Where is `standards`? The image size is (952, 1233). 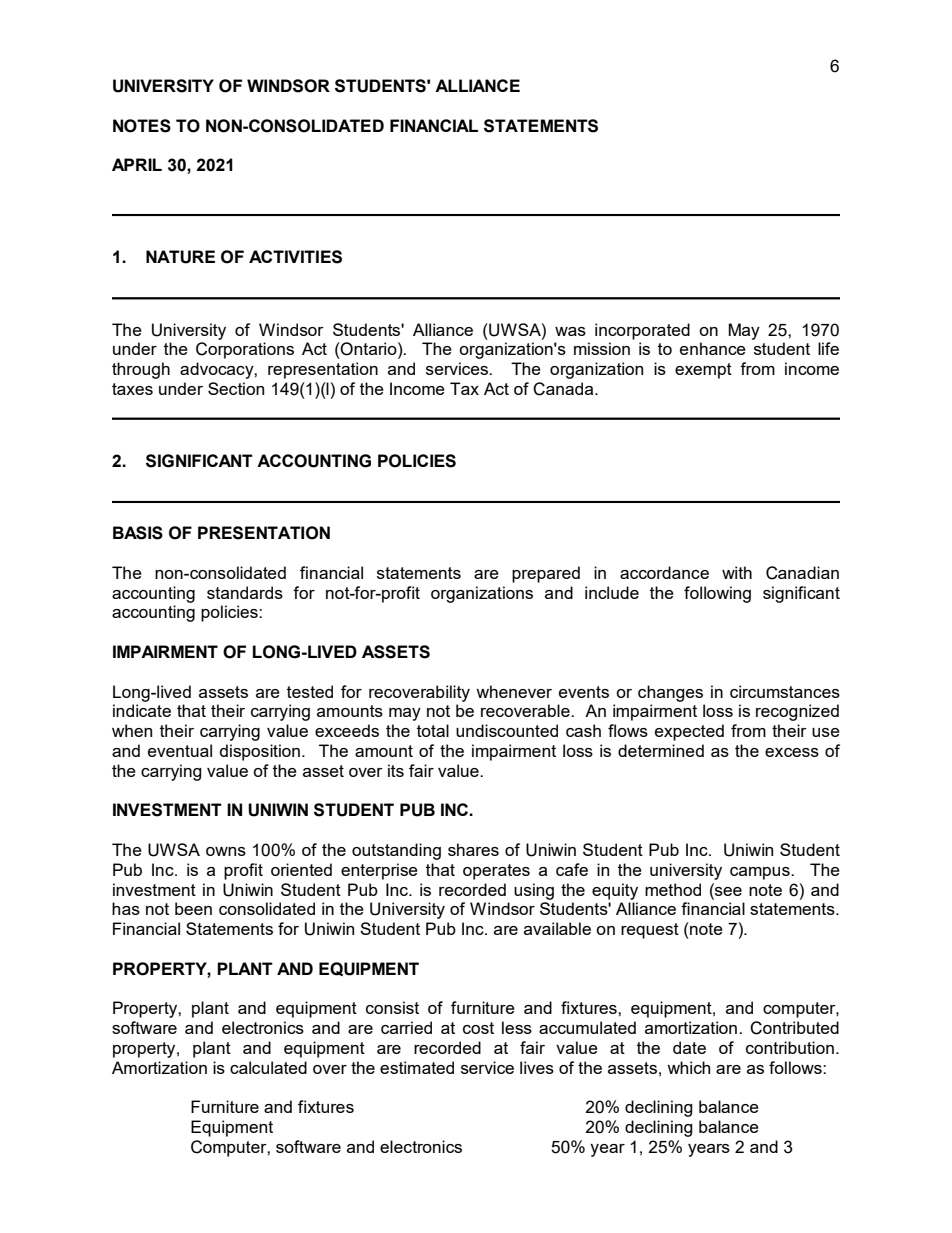 standards is located at coordinates (245, 592).
